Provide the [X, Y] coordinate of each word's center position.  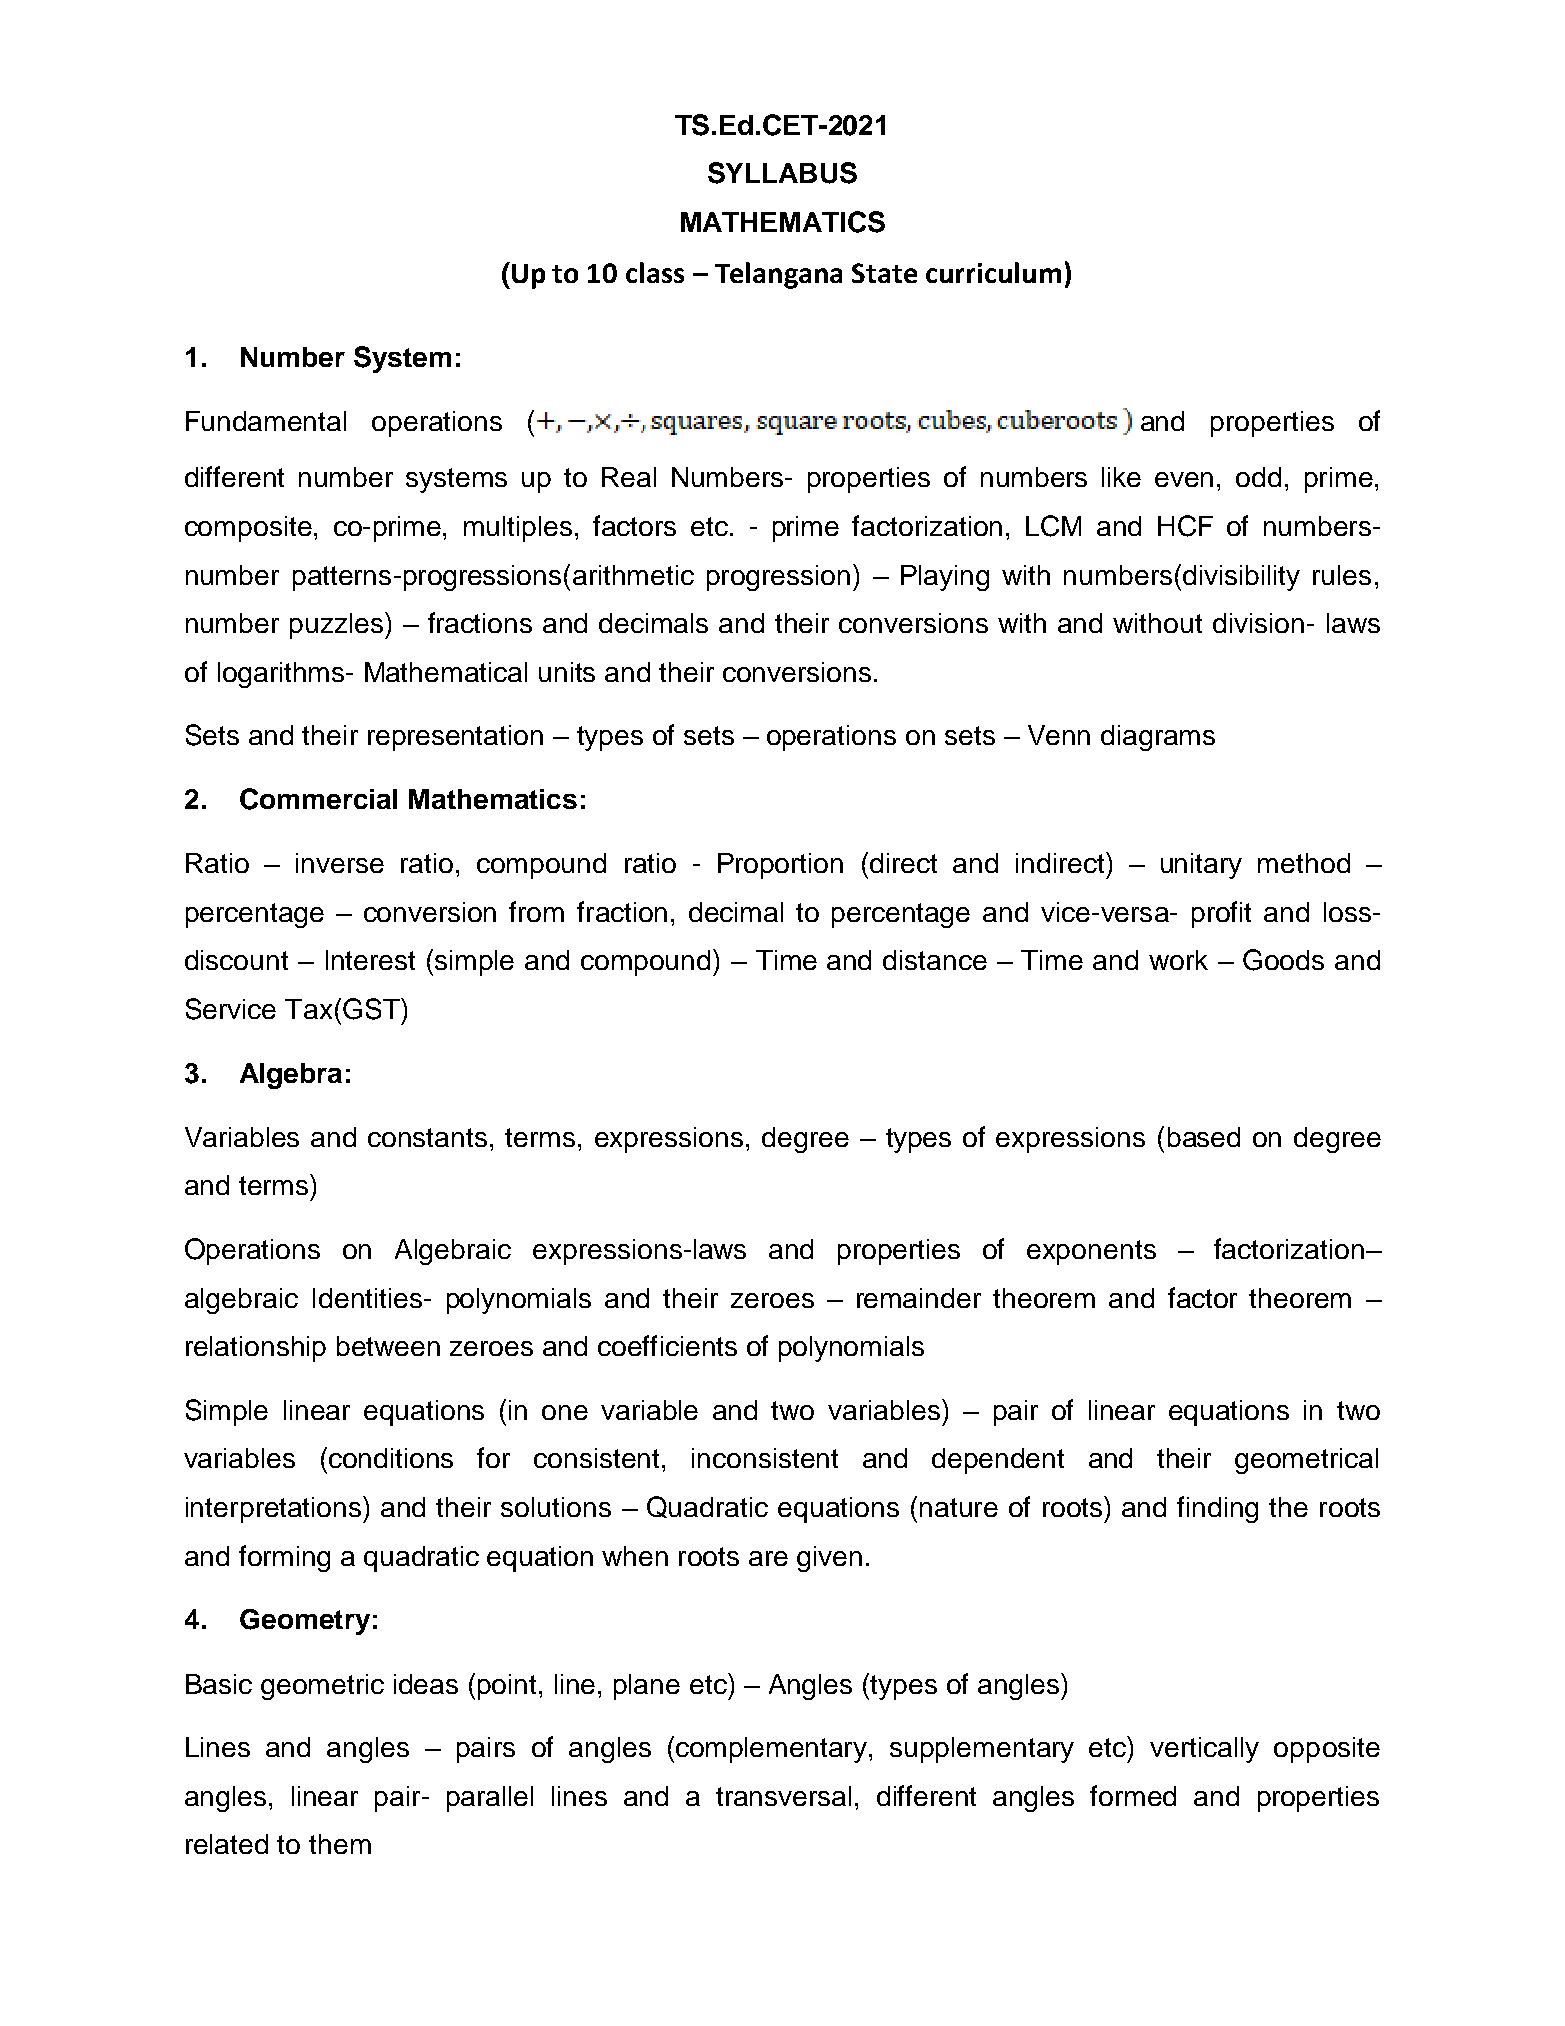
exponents [1091, 1252]
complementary [773, 1750]
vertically [1204, 1750]
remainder [919, 1298]
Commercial [318, 799]
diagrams [1158, 738]
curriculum [993, 272]
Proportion [780, 866]
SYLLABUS [782, 173]
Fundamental [266, 421]
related [227, 1844]
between [388, 1346]
